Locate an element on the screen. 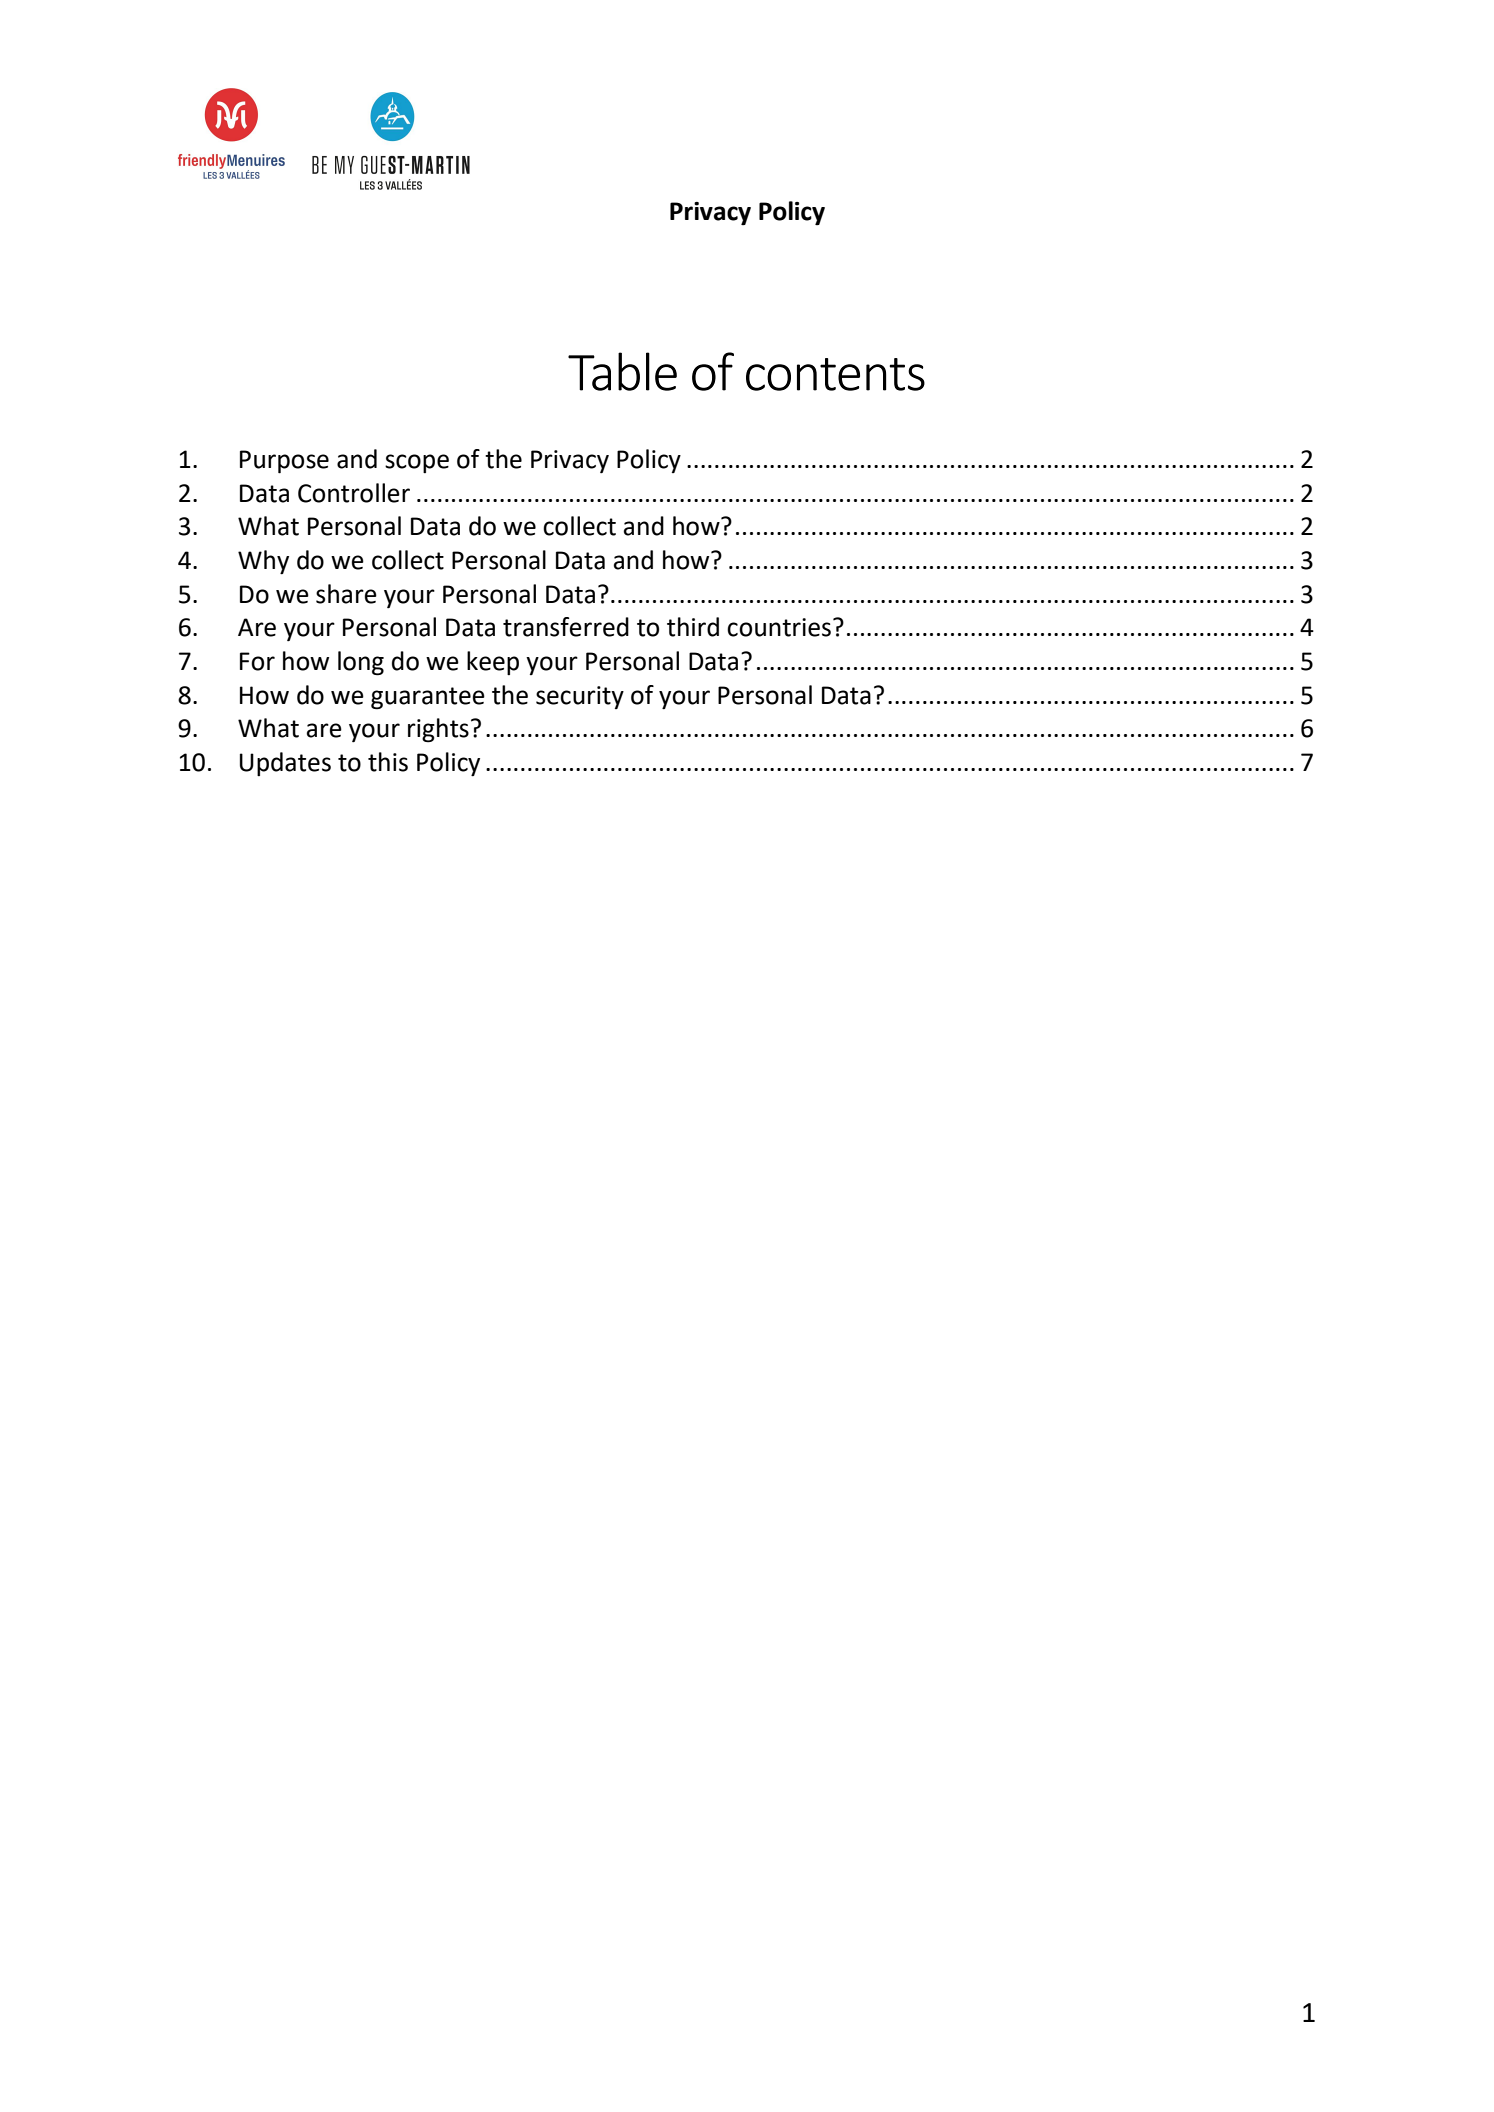 The image size is (1494, 2112). Why is located at coordinates (263, 562).
